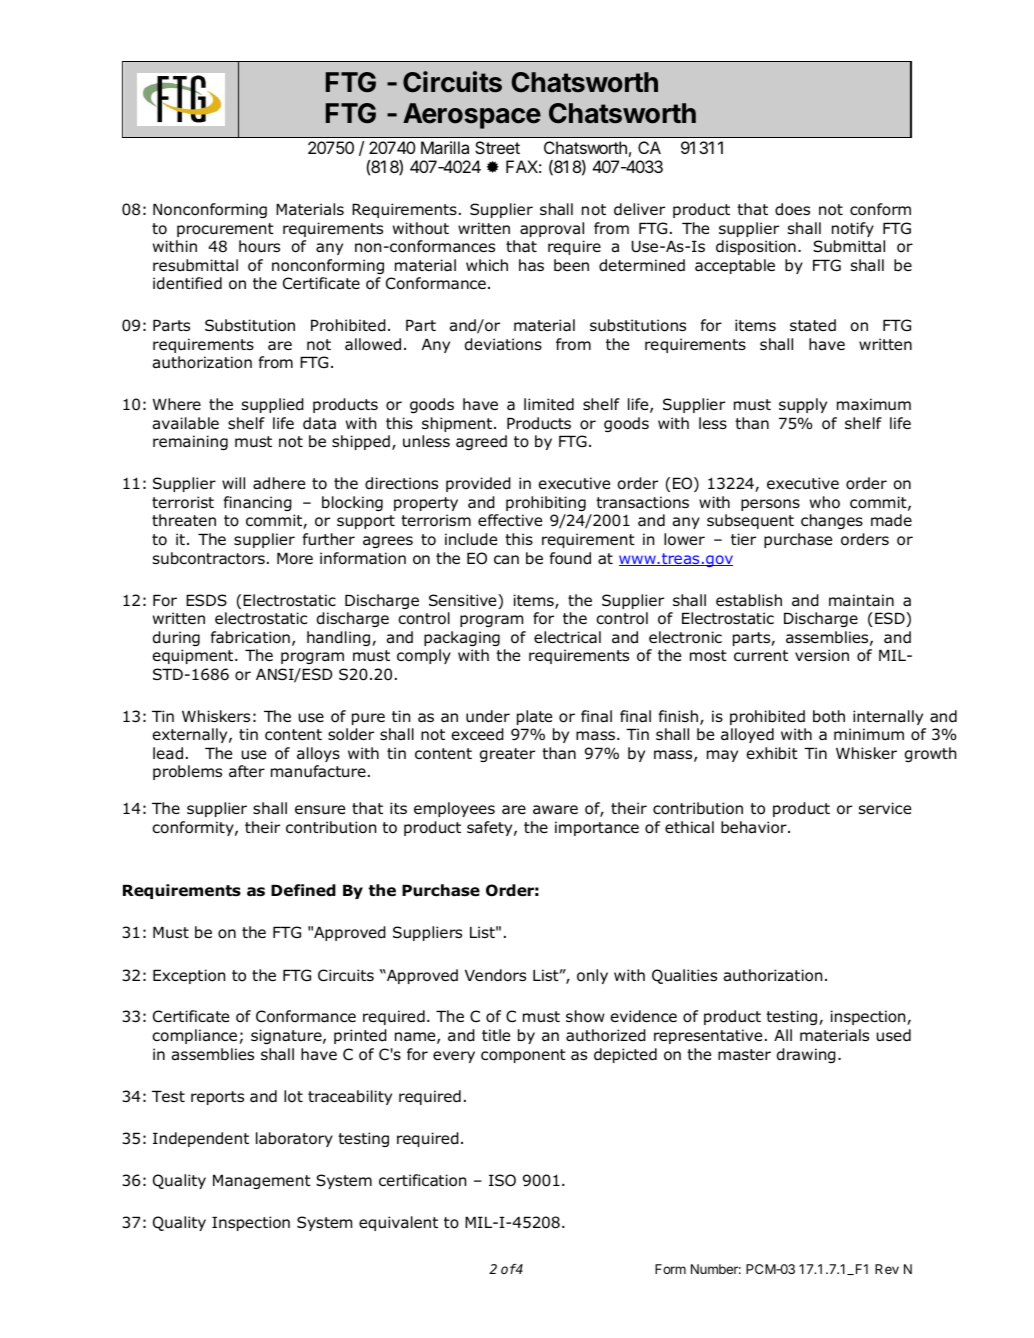 The image size is (1034, 1338). What do you see at coordinates (792, 209) in the document?
I see `does` at bounding box center [792, 209].
